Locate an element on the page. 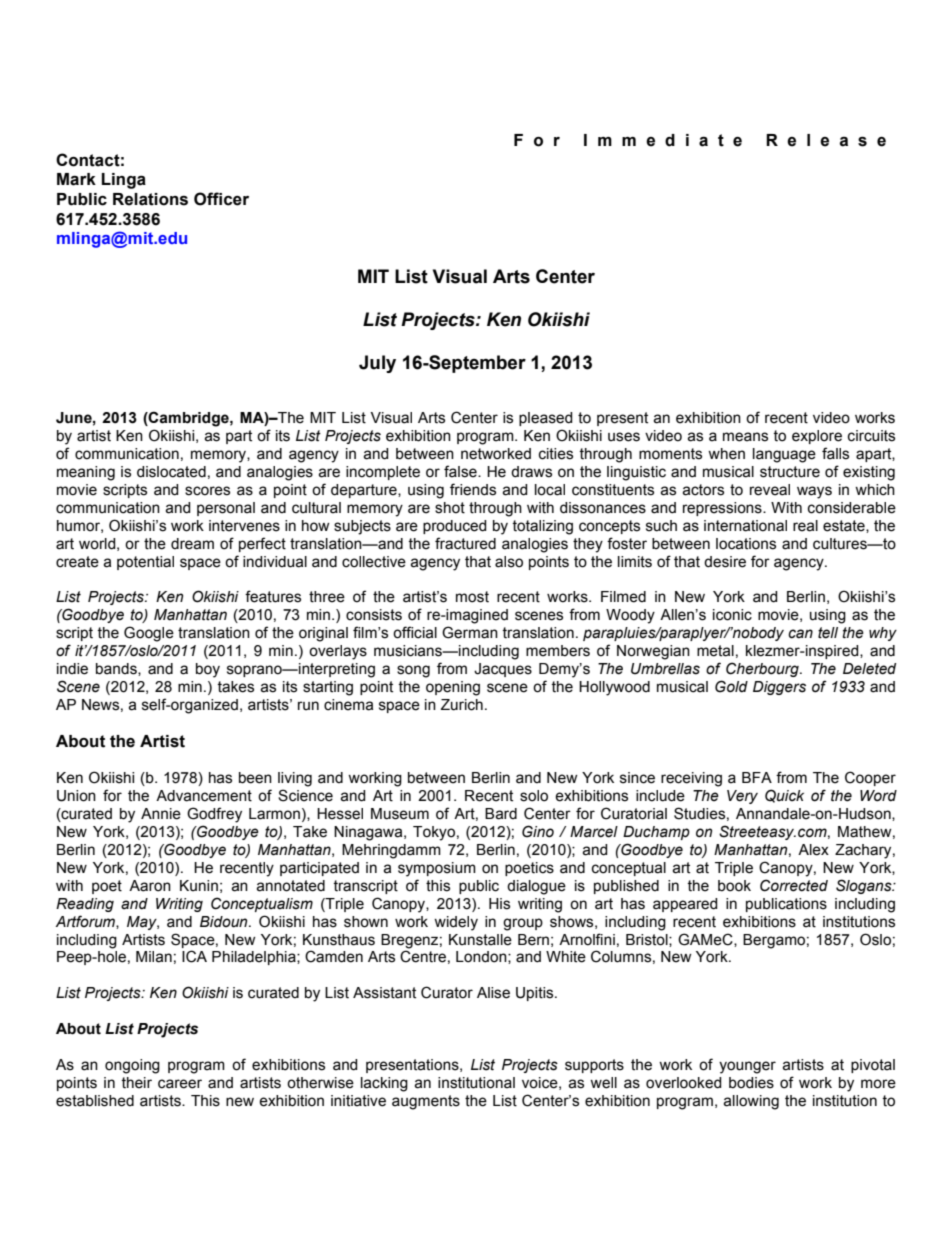  career is located at coordinates (180, 1084).
